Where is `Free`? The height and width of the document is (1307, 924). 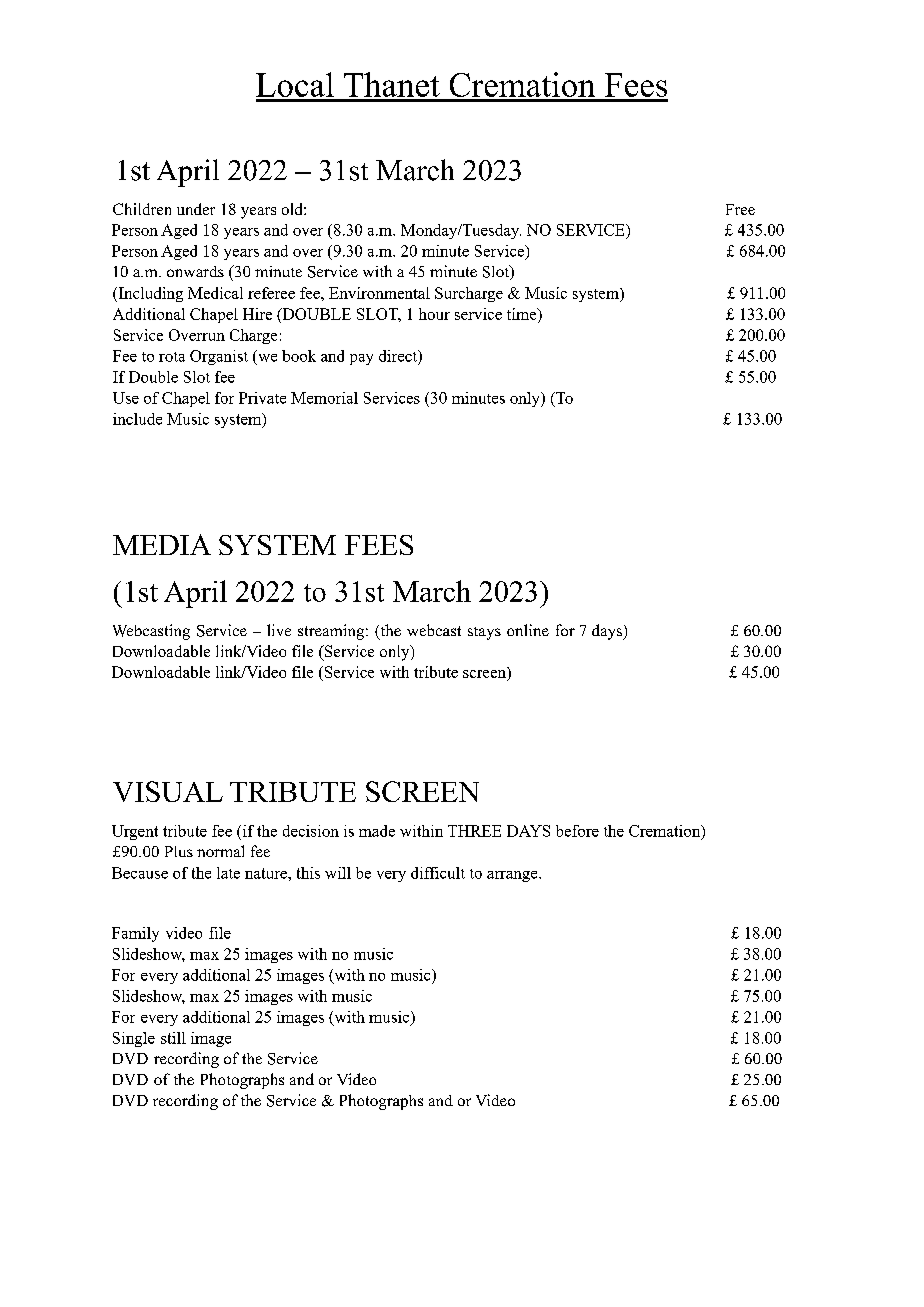 Free is located at coordinates (740, 209).
